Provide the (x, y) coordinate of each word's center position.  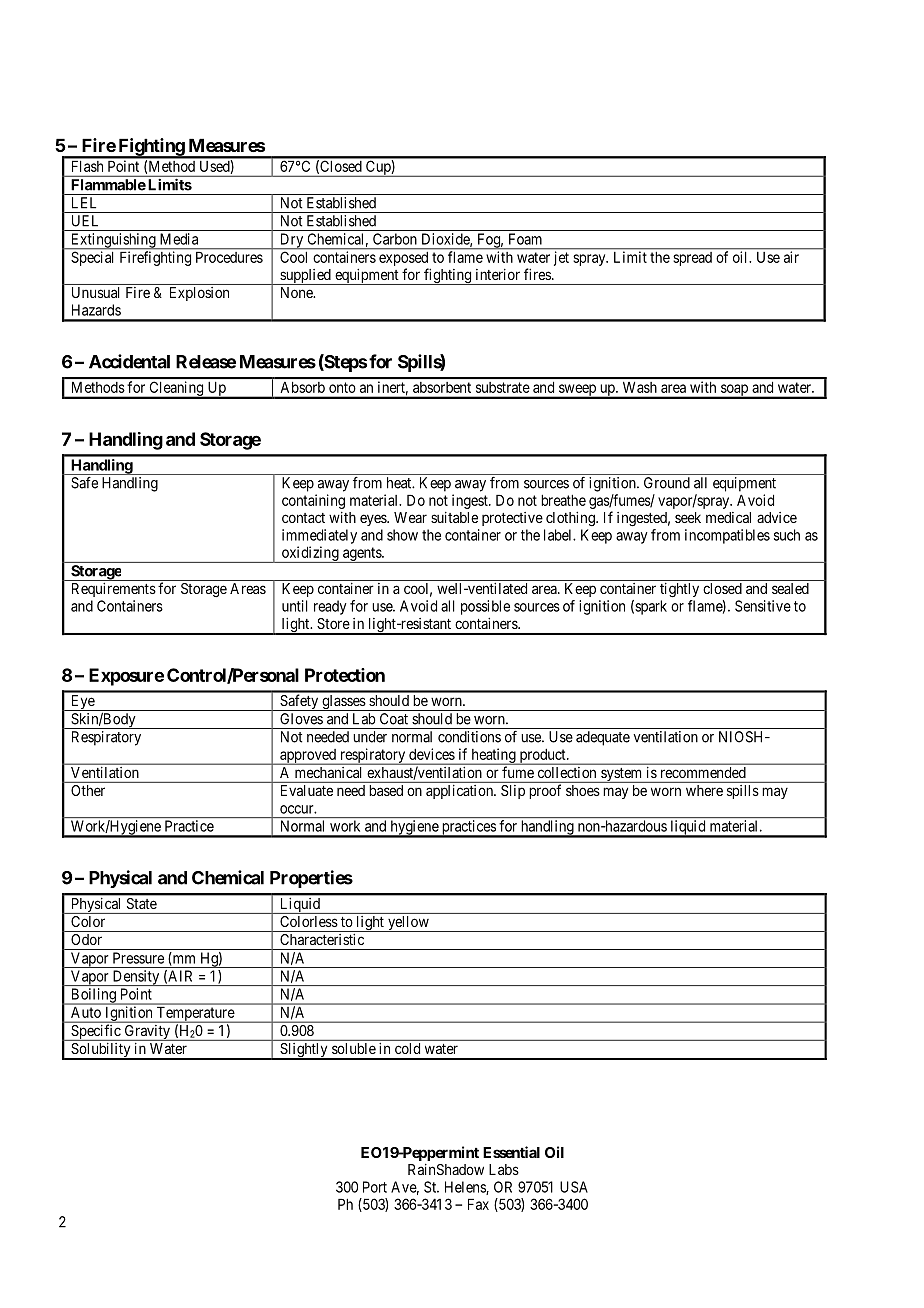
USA (574, 1187)
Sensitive (763, 606)
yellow (408, 924)
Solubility (101, 1051)
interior (498, 274)
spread (693, 259)
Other (88, 790)
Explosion (199, 294)
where (704, 790)
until (295, 606)
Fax (478, 1204)
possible (485, 607)
